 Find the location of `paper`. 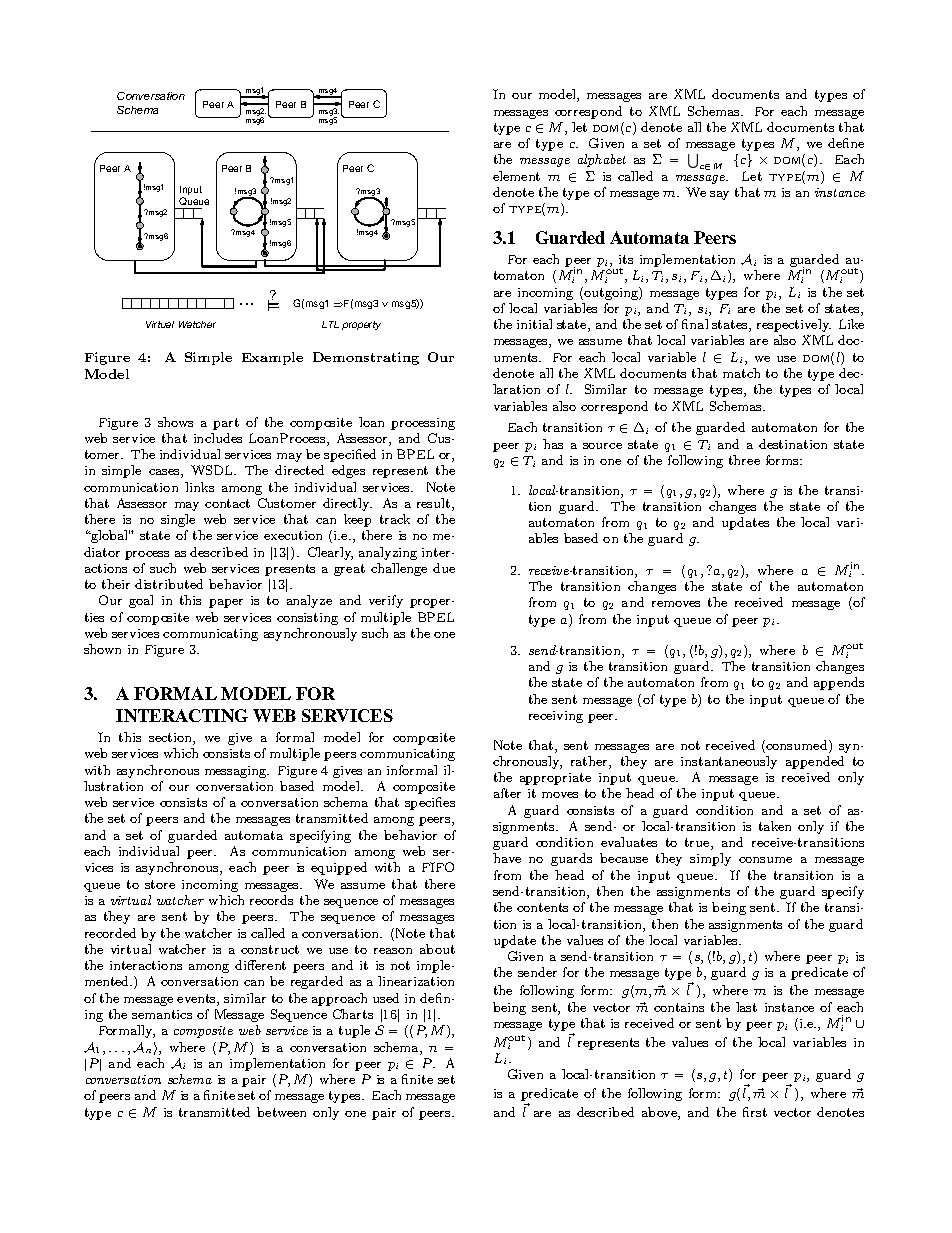

paper is located at coordinates (226, 603).
